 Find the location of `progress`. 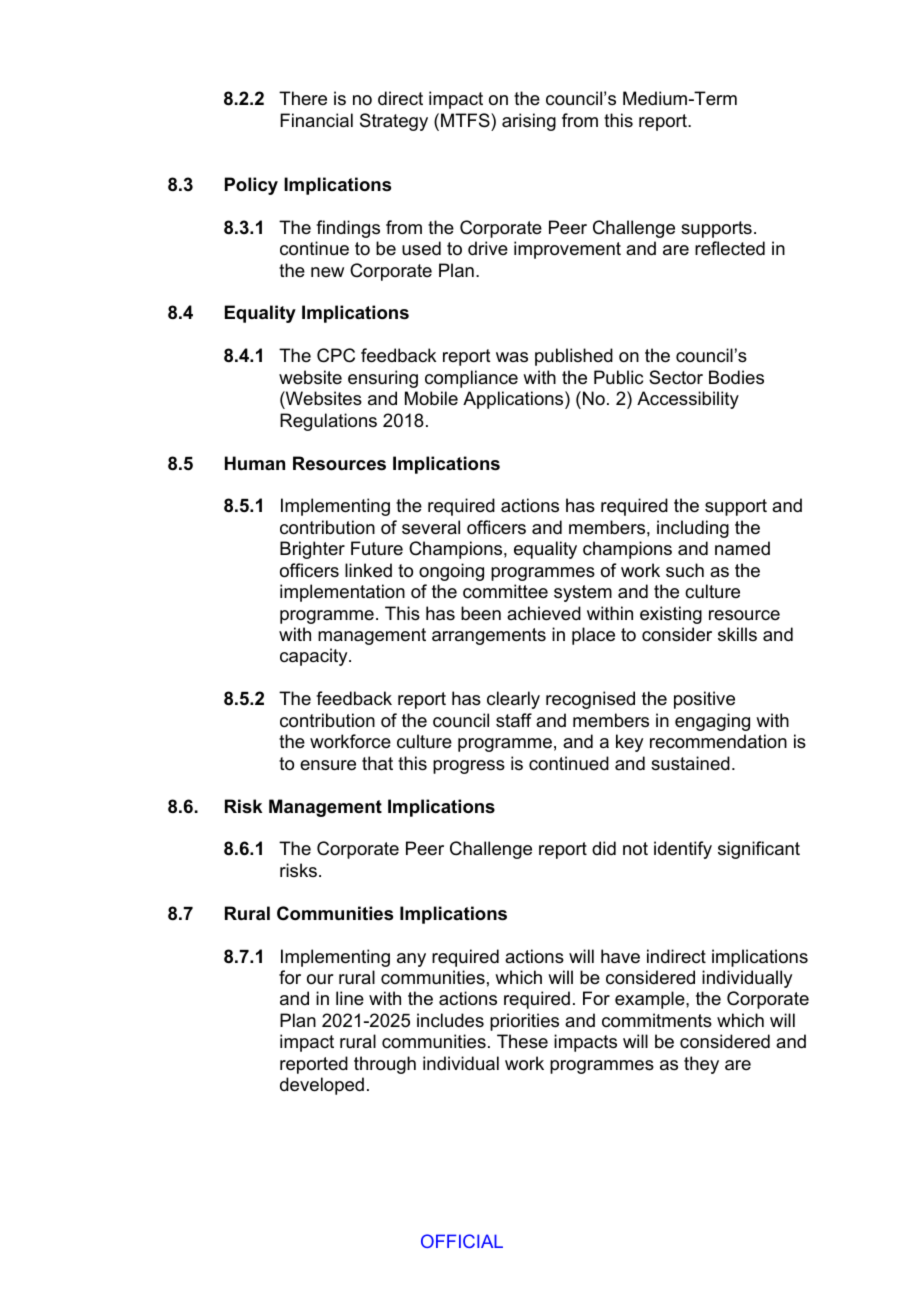

progress is located at coordinates (469, 767).
